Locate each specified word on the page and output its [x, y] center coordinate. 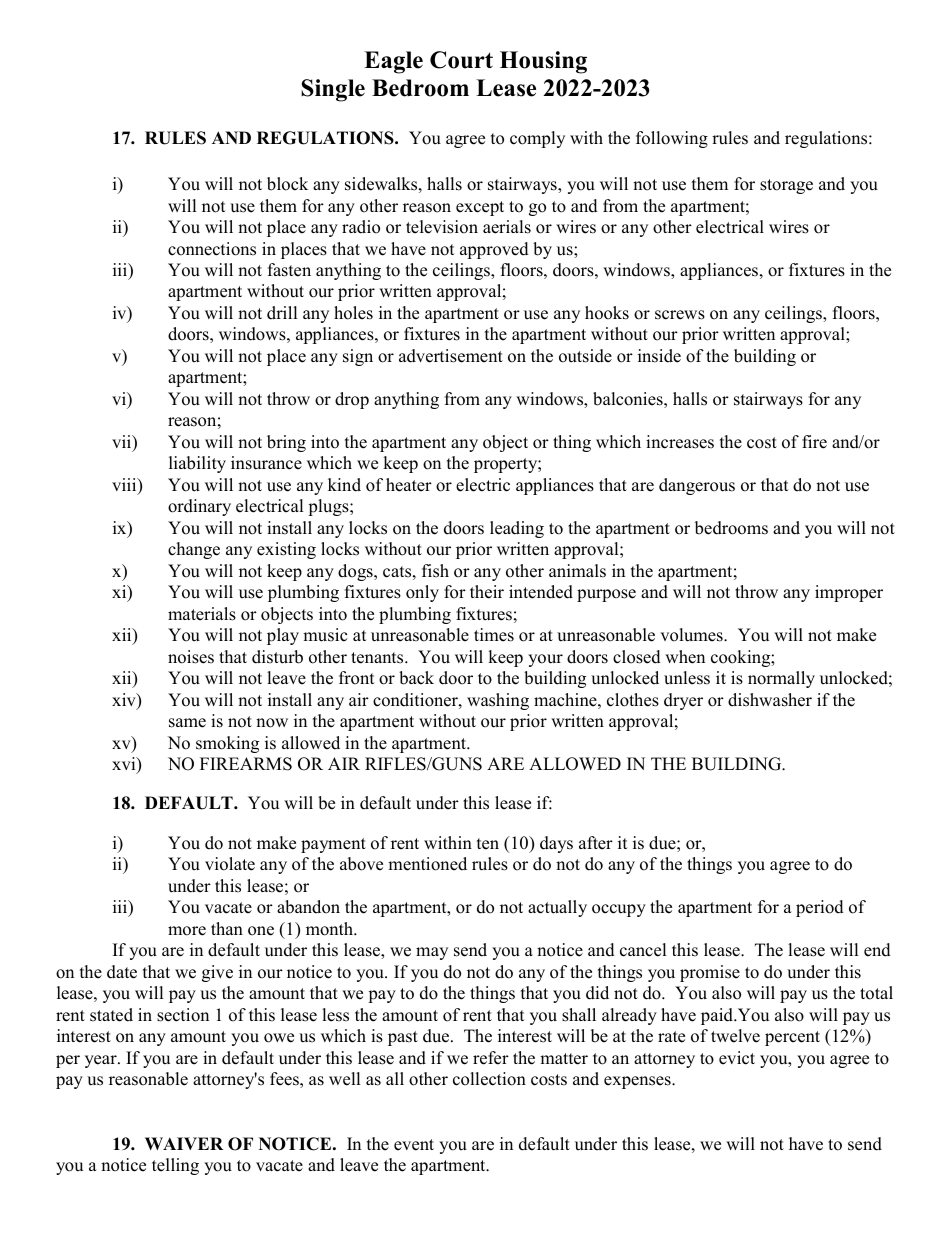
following [672, 139]
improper [849, 593]
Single [333, 90]
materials [202, 614]
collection [489, 1079]
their [487, 592]
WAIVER [184, 1143]
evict [737, 1058]
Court [461, 60]
